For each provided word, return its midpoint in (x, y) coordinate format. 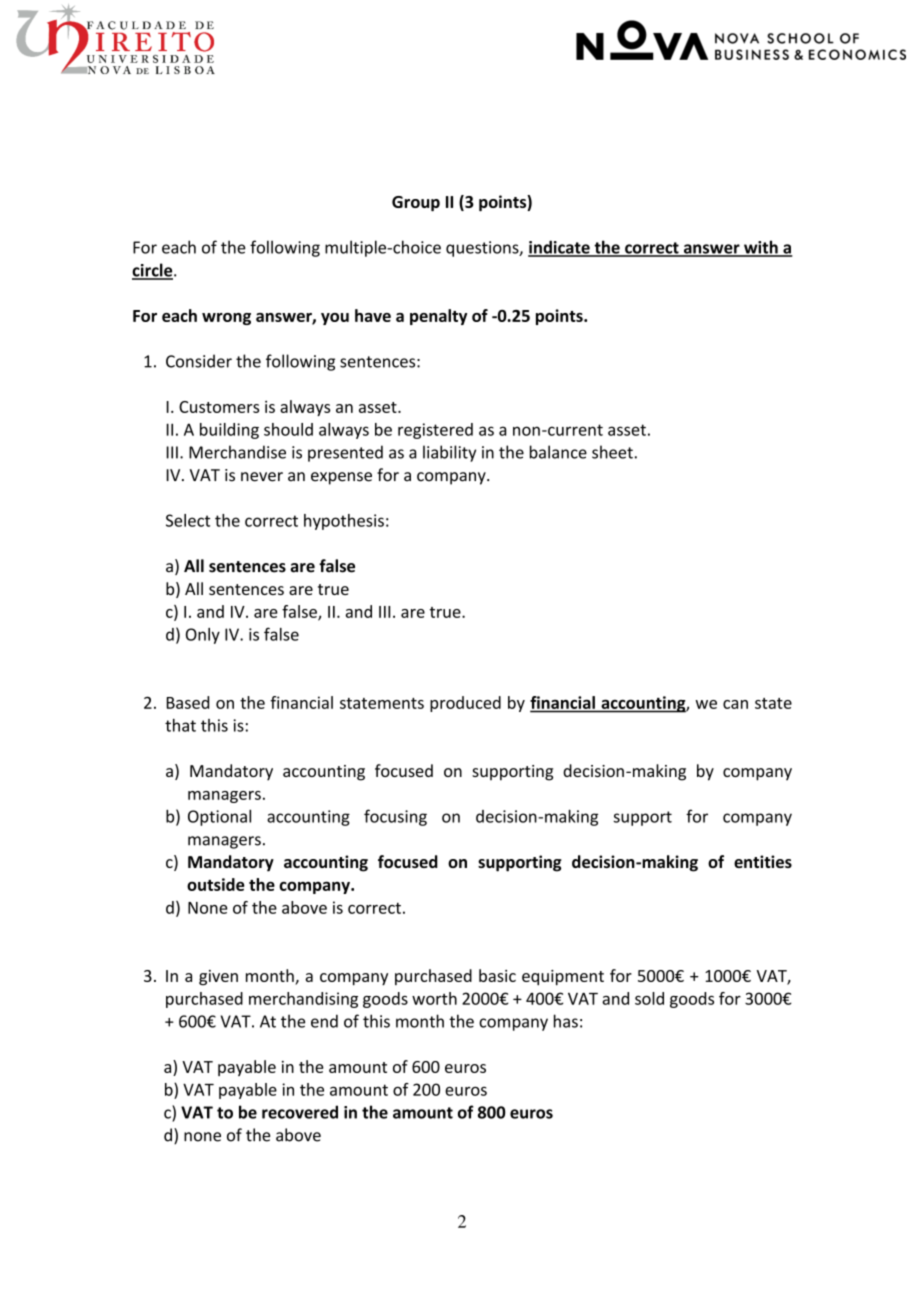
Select (188, 520)
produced (465, 704)
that (180, 725)
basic (497, 975)
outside (216, 884)
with (761, 248)
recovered (300, 1112)
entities (763, 861)
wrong (226, 319)
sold (649, 998)
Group (416, 204)
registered (435, 431)
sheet (612, 452)
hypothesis (344, 522)
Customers (219, 407)
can (735, 704)
